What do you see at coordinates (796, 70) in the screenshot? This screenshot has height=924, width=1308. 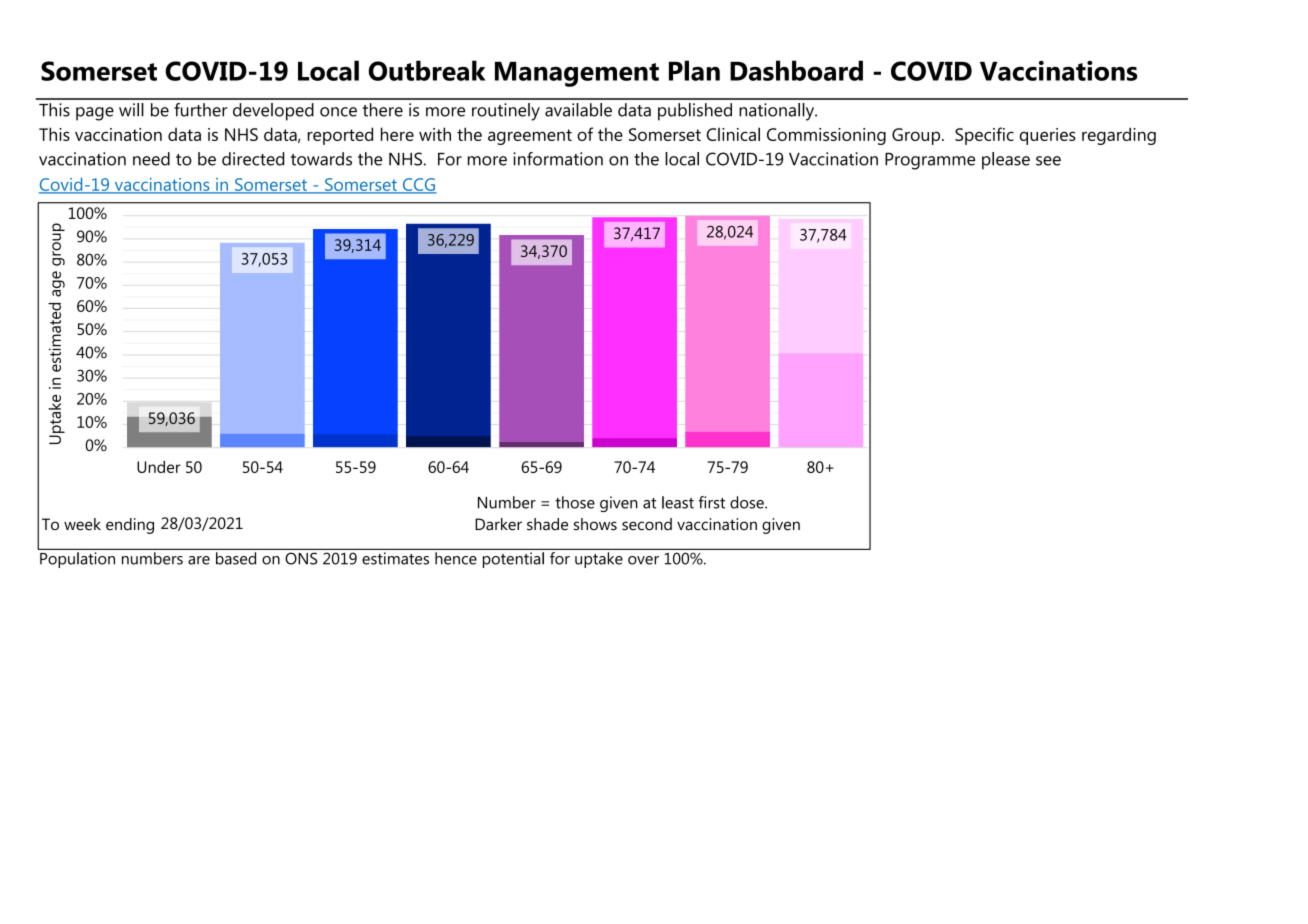 I see `Dashboard` at bounding box center [796, 70].
